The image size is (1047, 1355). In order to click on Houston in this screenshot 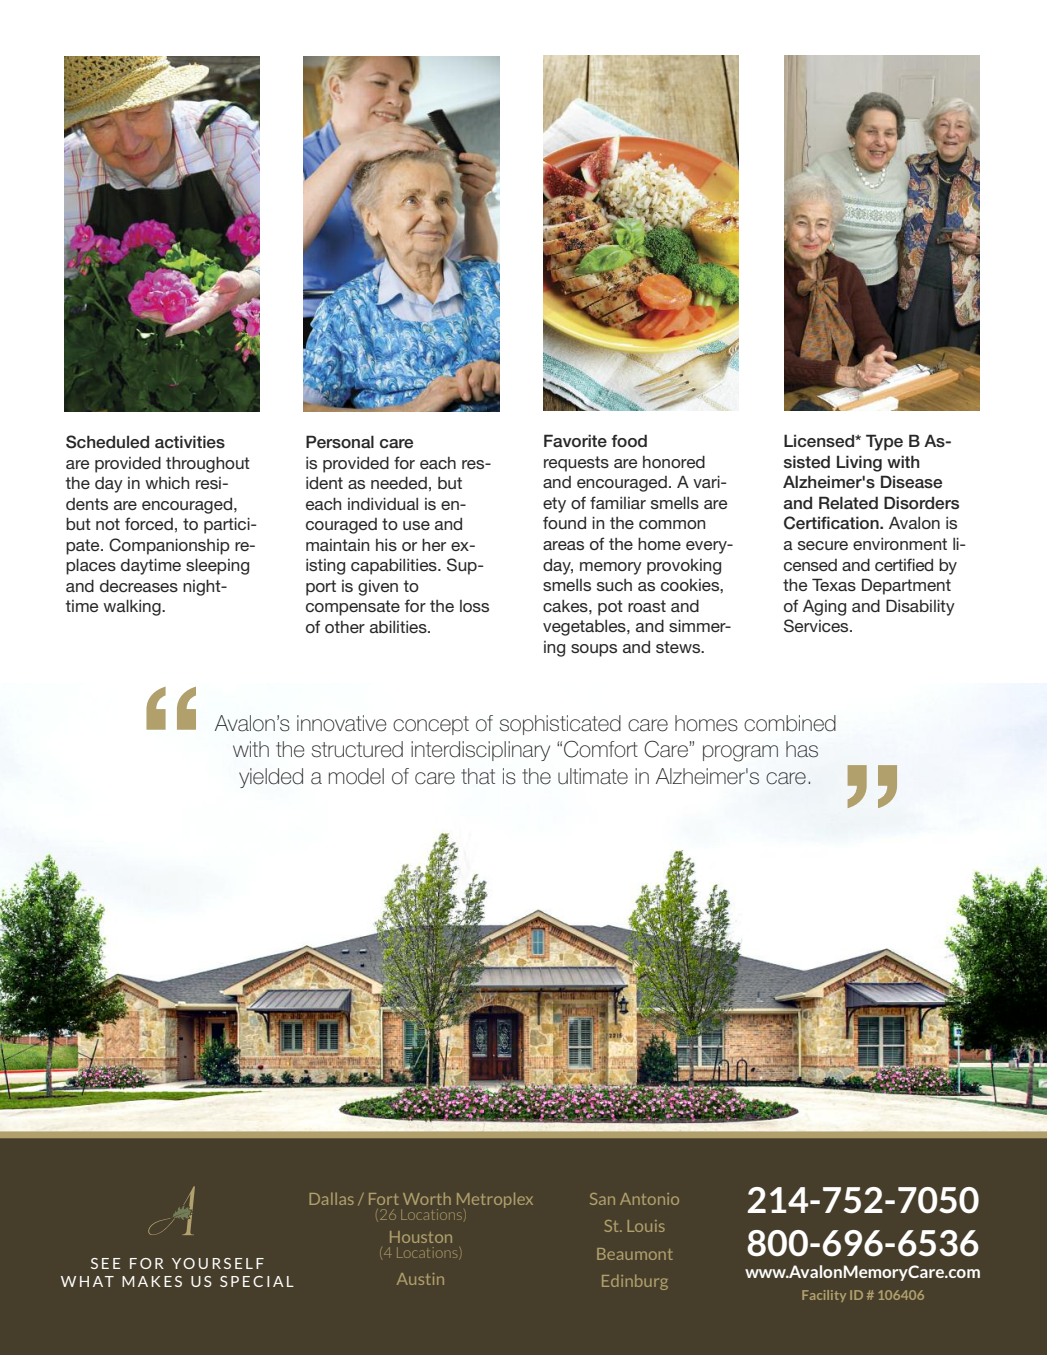, I will do `click(421, 1237)`.
